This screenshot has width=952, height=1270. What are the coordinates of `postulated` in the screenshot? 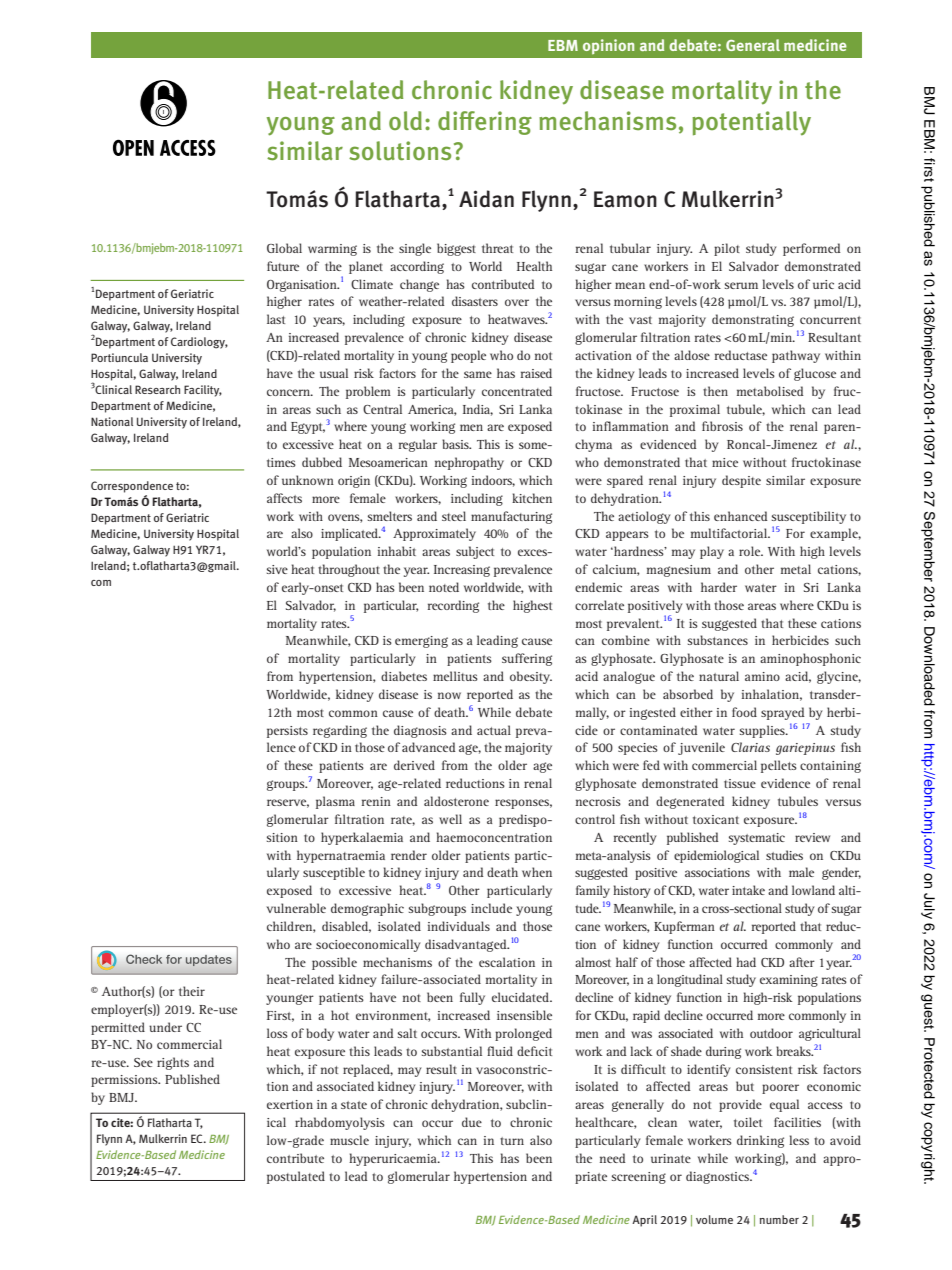 It's located at (296, 1177).
